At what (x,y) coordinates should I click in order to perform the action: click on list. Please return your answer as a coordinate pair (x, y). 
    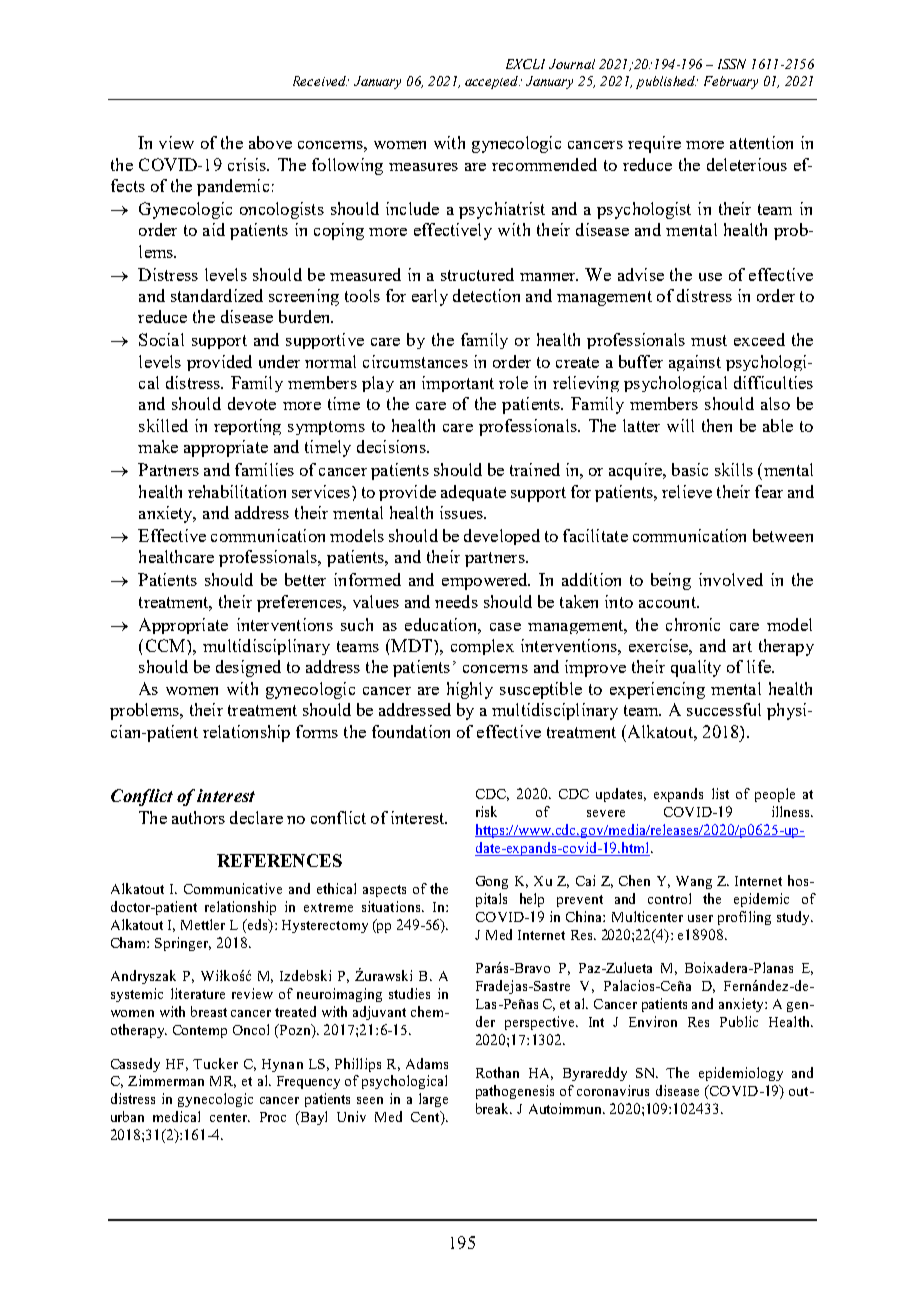
    Looking at the image, I should click on (720, 793).
